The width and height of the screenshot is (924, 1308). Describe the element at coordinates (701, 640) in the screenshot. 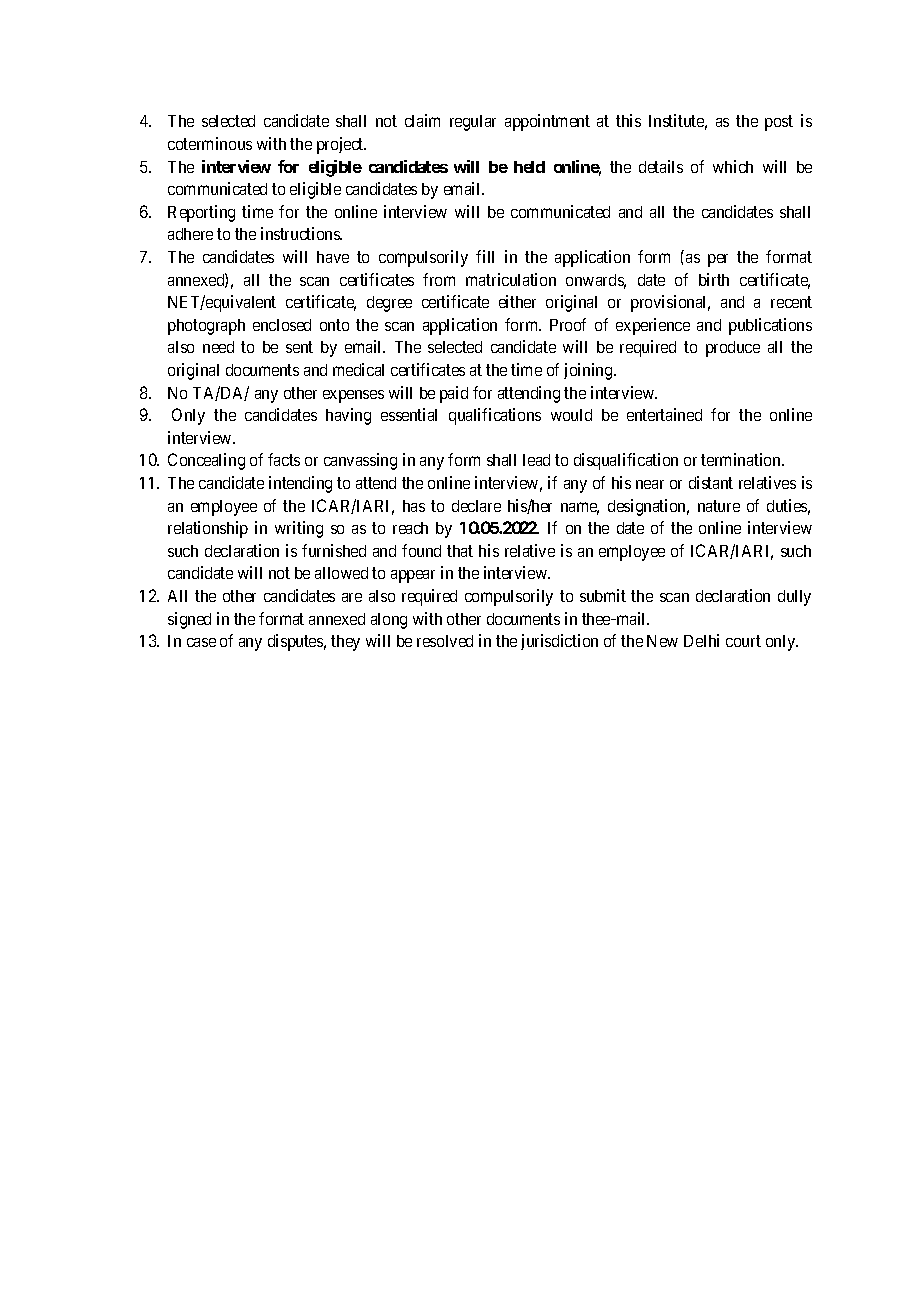

I see `Delhi` at that location.
